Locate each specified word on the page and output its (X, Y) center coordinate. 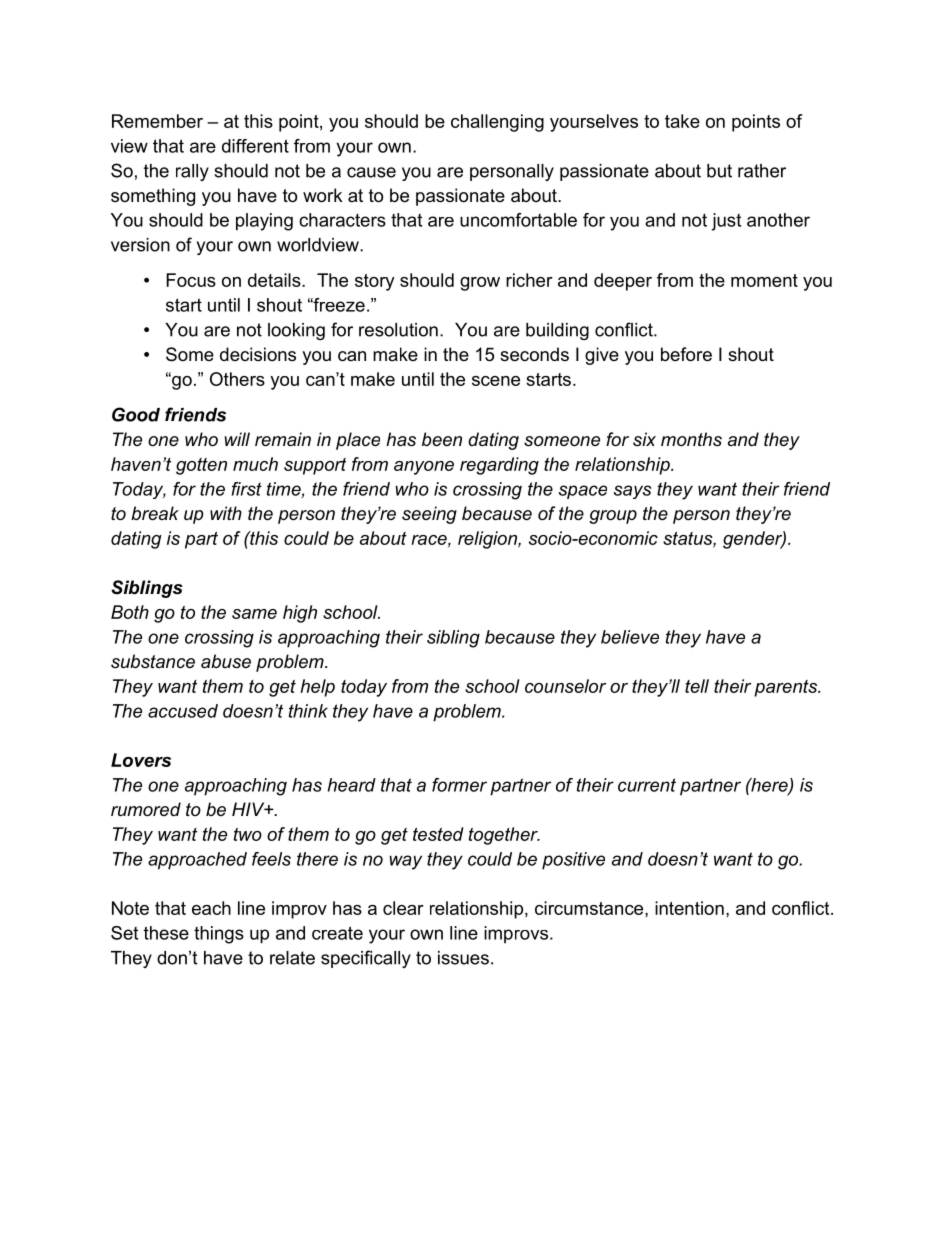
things (219, 935)
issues (463, 958)
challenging (497, 123)
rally (192, 172)
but (719, 171)
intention (689, 908)
